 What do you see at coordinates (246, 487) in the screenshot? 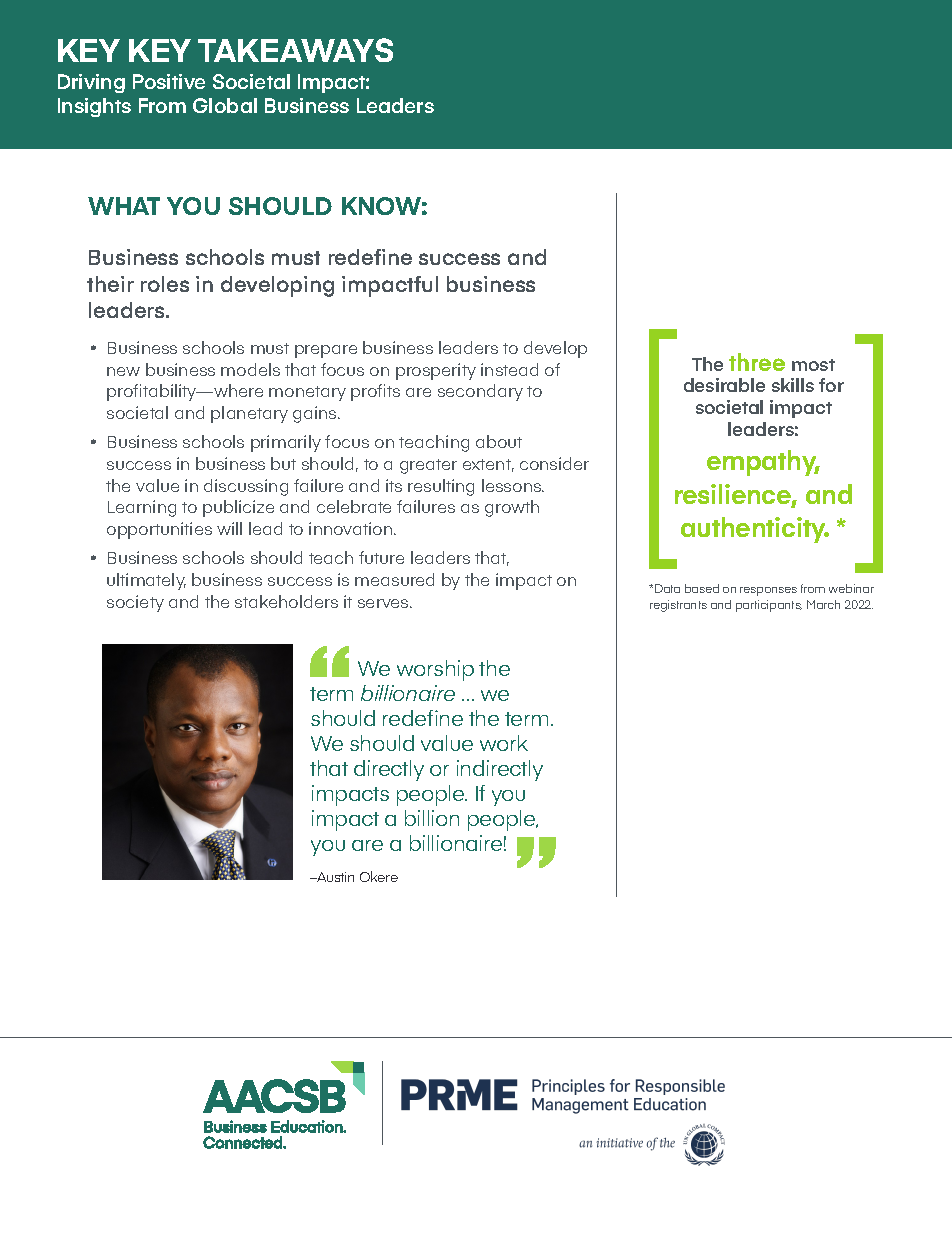
I see `discussing` at bounding box center [246, 487].
